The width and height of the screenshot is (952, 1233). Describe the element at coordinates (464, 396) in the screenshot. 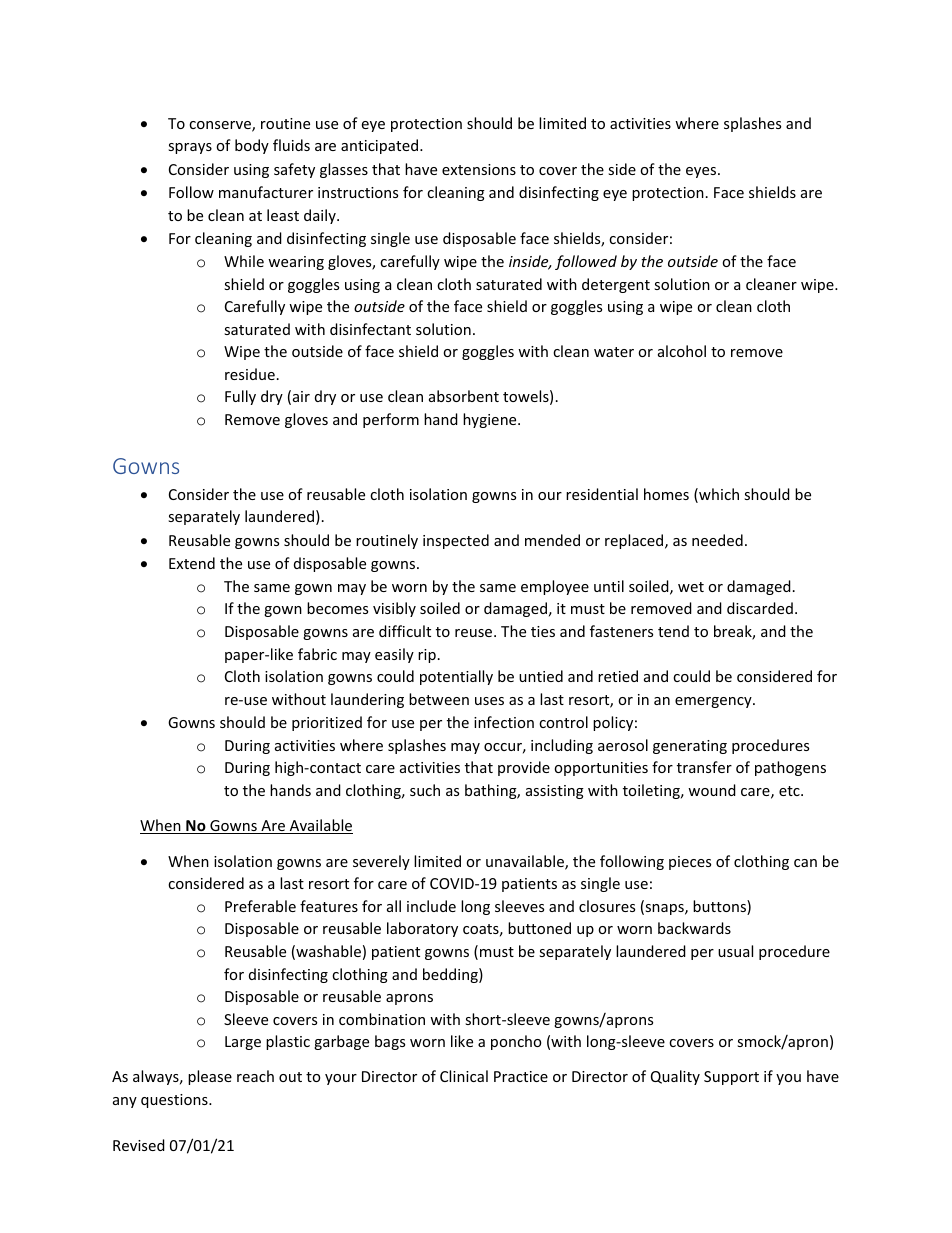

I see `absorbent` at that location.
